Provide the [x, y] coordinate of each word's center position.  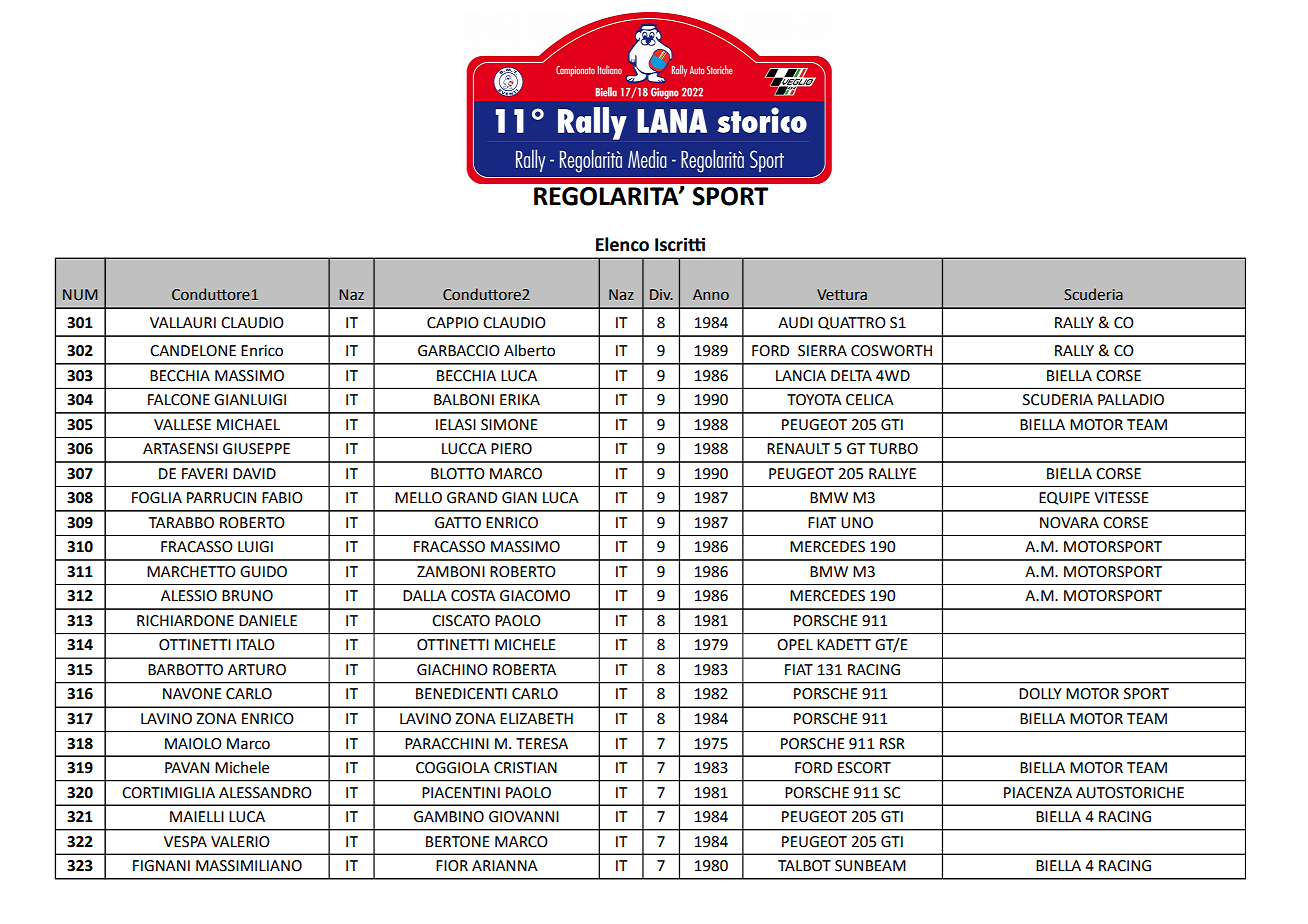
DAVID [254, 473]
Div [661, 294]
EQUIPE [1064, 498]
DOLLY [1040, 694]
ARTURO [257, 670]
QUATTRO [852, 323]
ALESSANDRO [265, 793]
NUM [80, 295]
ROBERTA [524, 670]
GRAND [472, 498]
